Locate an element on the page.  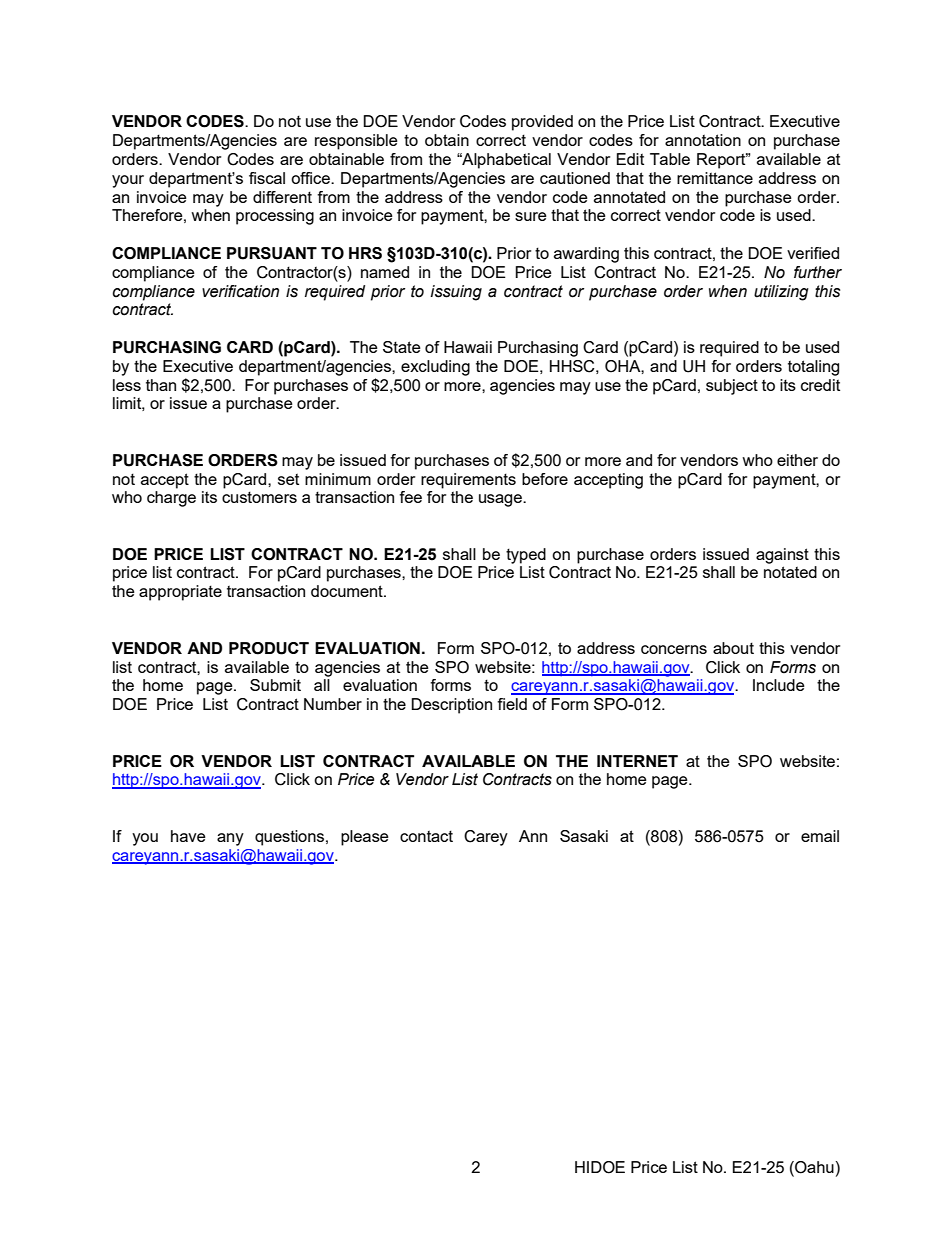
against is located at coordinates (782, 556).
